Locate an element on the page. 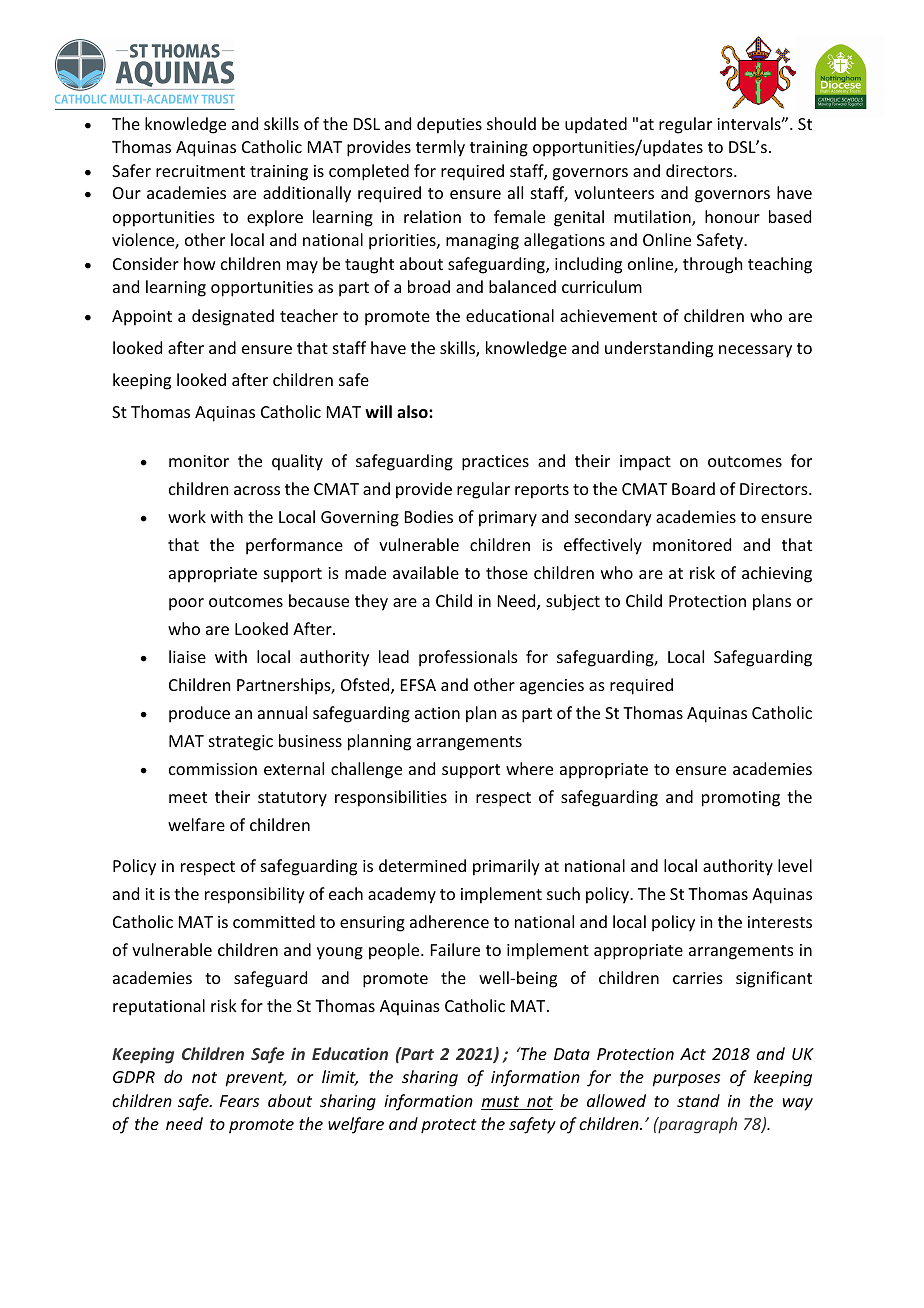  primarily is located at coordinates (506, 867).
